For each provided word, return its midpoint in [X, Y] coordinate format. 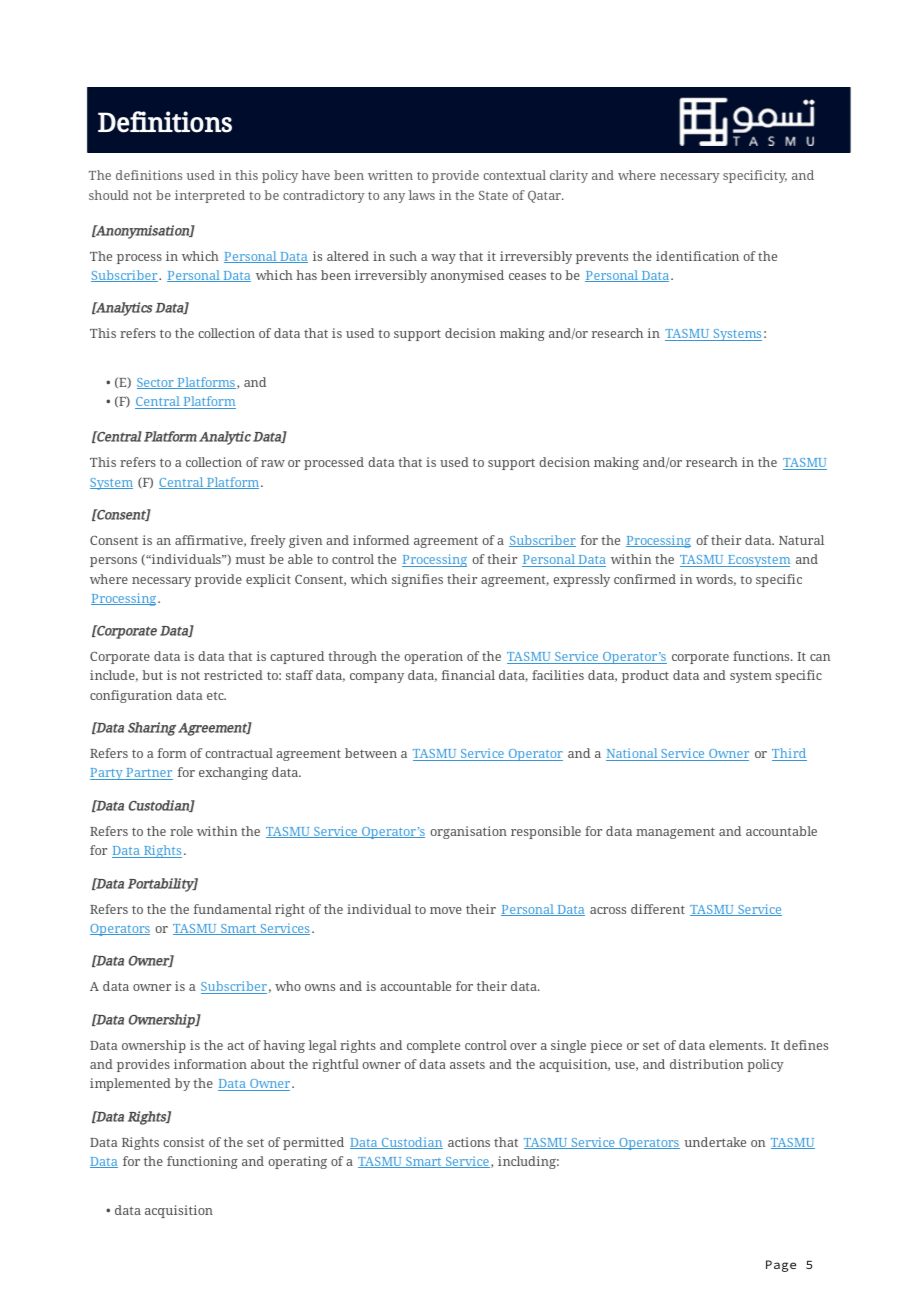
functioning [202, 1162]
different [658, 909]
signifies [417, 580]
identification [697, 256]
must [250, 560]
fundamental [233, 909]
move [446, 910]
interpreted [210, 196]
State [493, 195]
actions [469, 1142]
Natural [801, 540]
